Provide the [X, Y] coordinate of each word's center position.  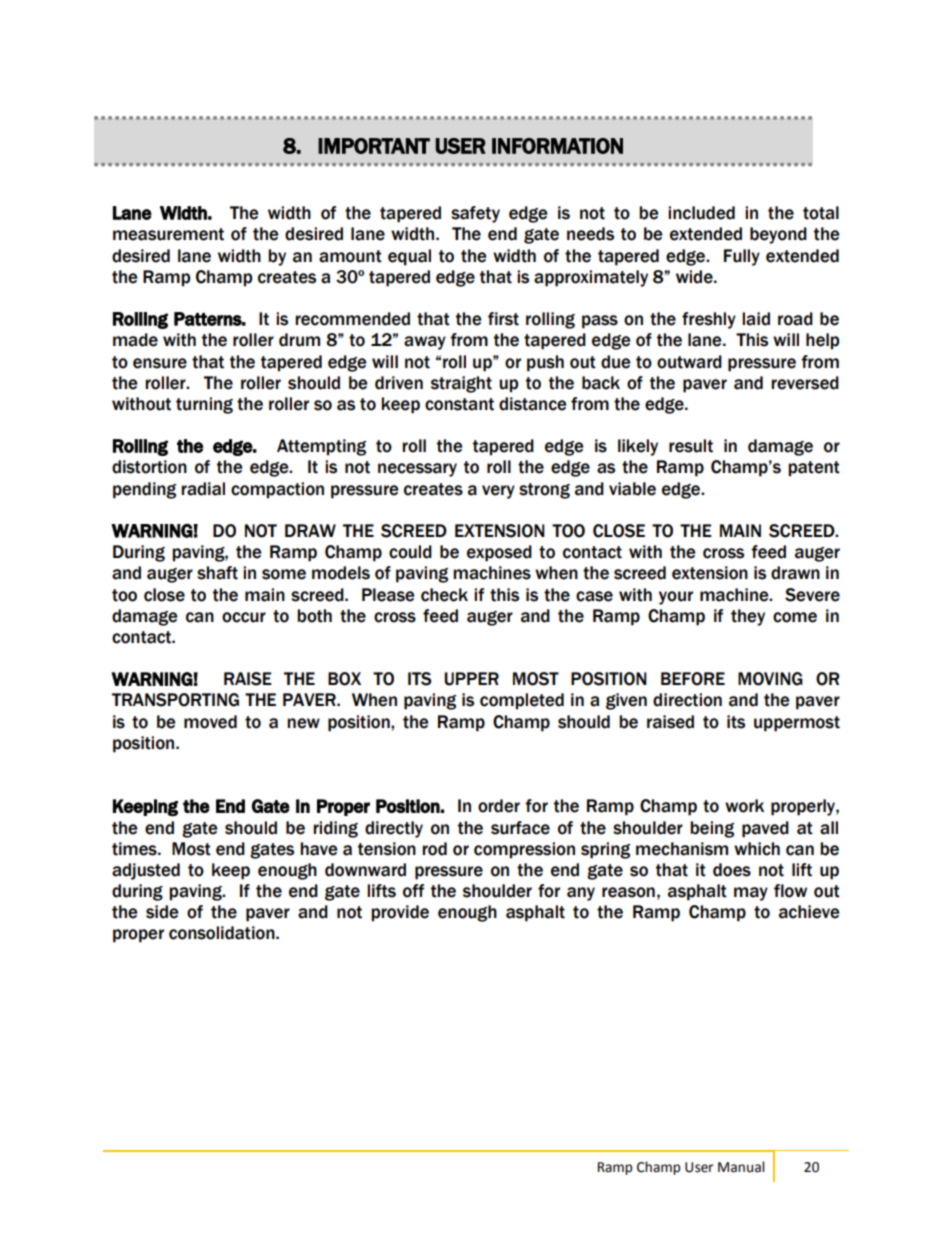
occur [244, 617]
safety [475, 214]
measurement [168, 234]
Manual [741, 1167]
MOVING [770, 679]
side [162, 912]
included [701, 213]
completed [522, 701]
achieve [809, 912]
